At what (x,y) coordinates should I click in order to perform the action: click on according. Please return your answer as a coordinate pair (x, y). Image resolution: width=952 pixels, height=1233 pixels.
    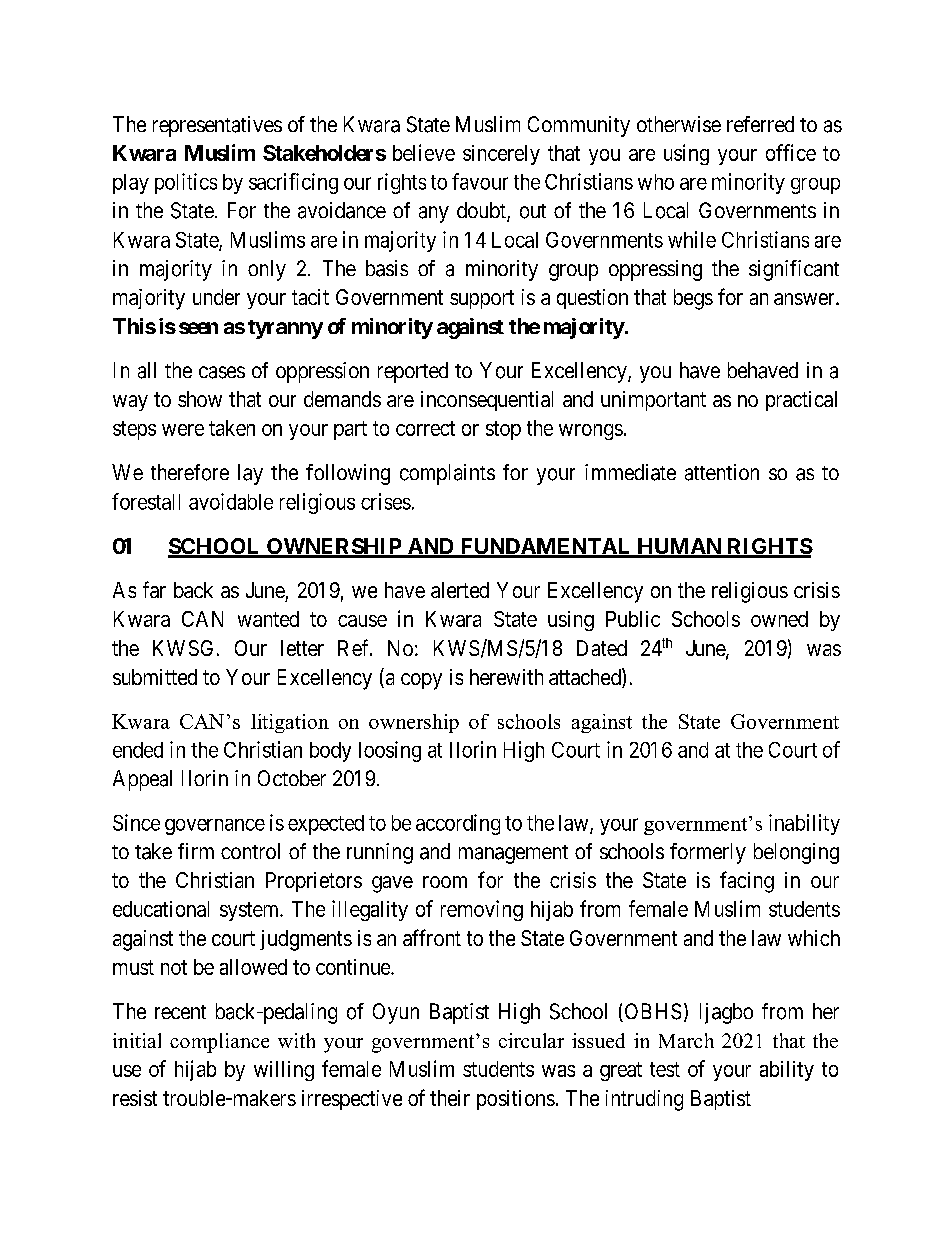
    Looking at the image, I should click on (458, 824).
